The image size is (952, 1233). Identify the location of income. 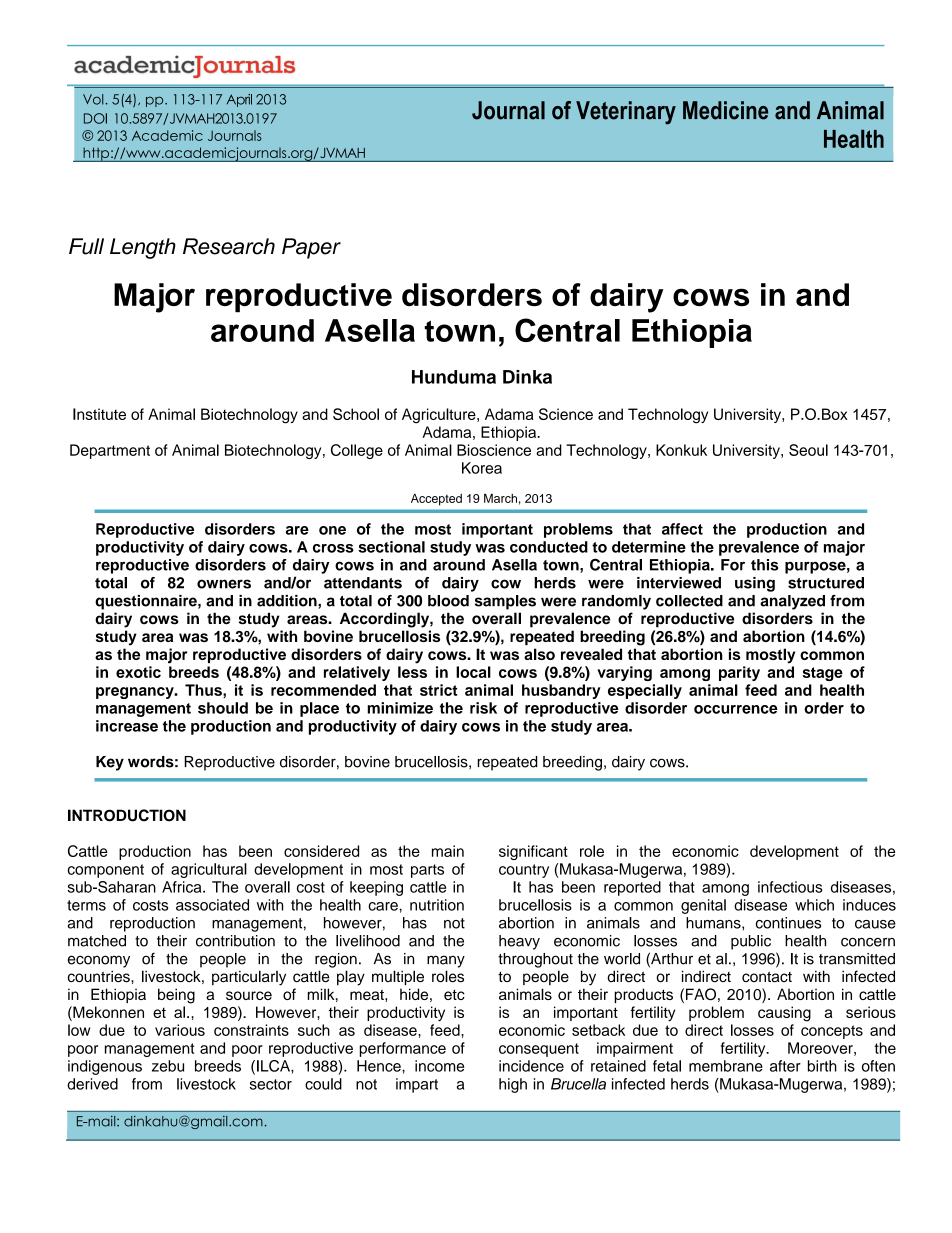
(439, 1066).
